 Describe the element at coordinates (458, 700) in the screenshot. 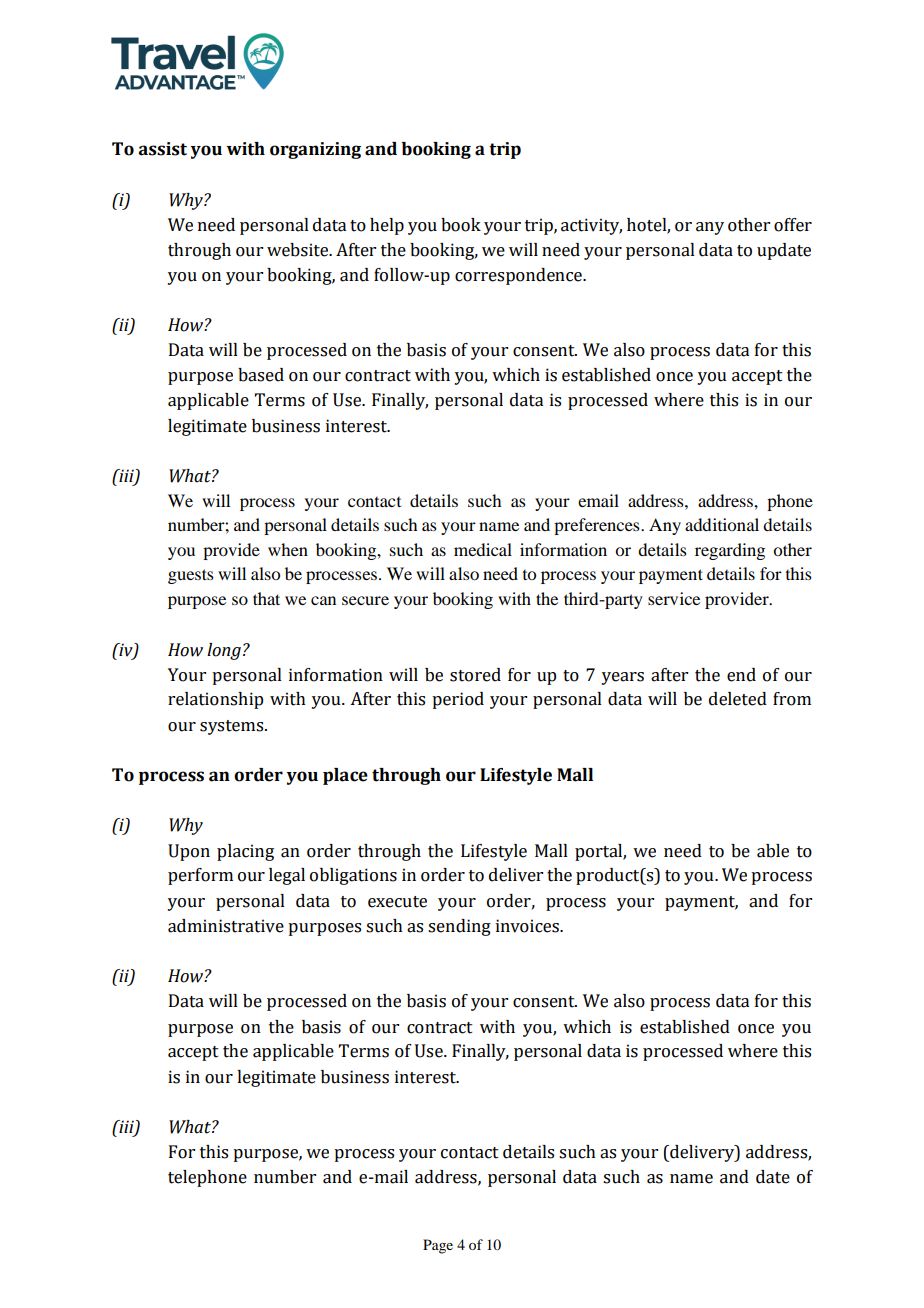

I see `period` at that location.
